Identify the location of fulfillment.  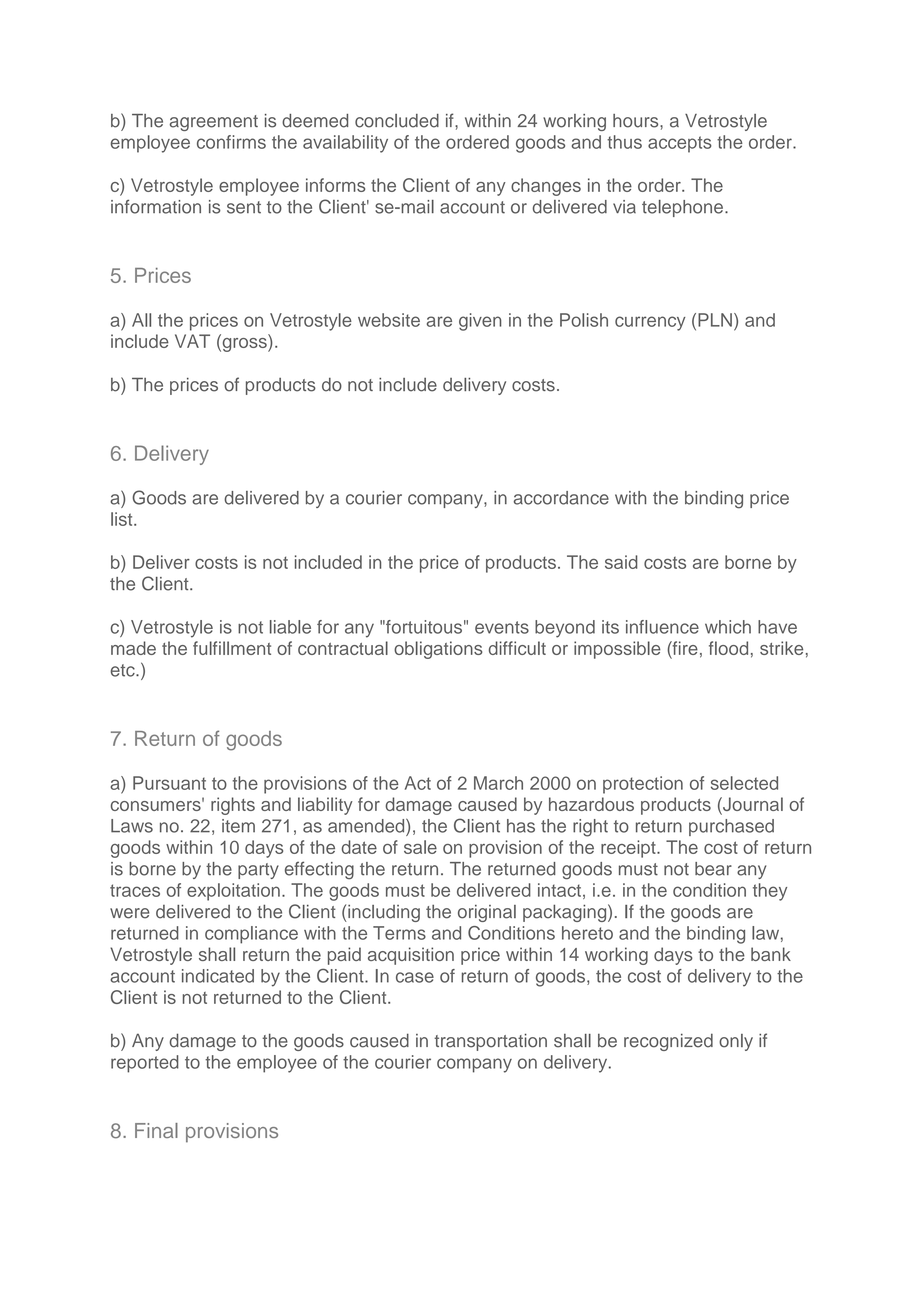
(232, 648).
